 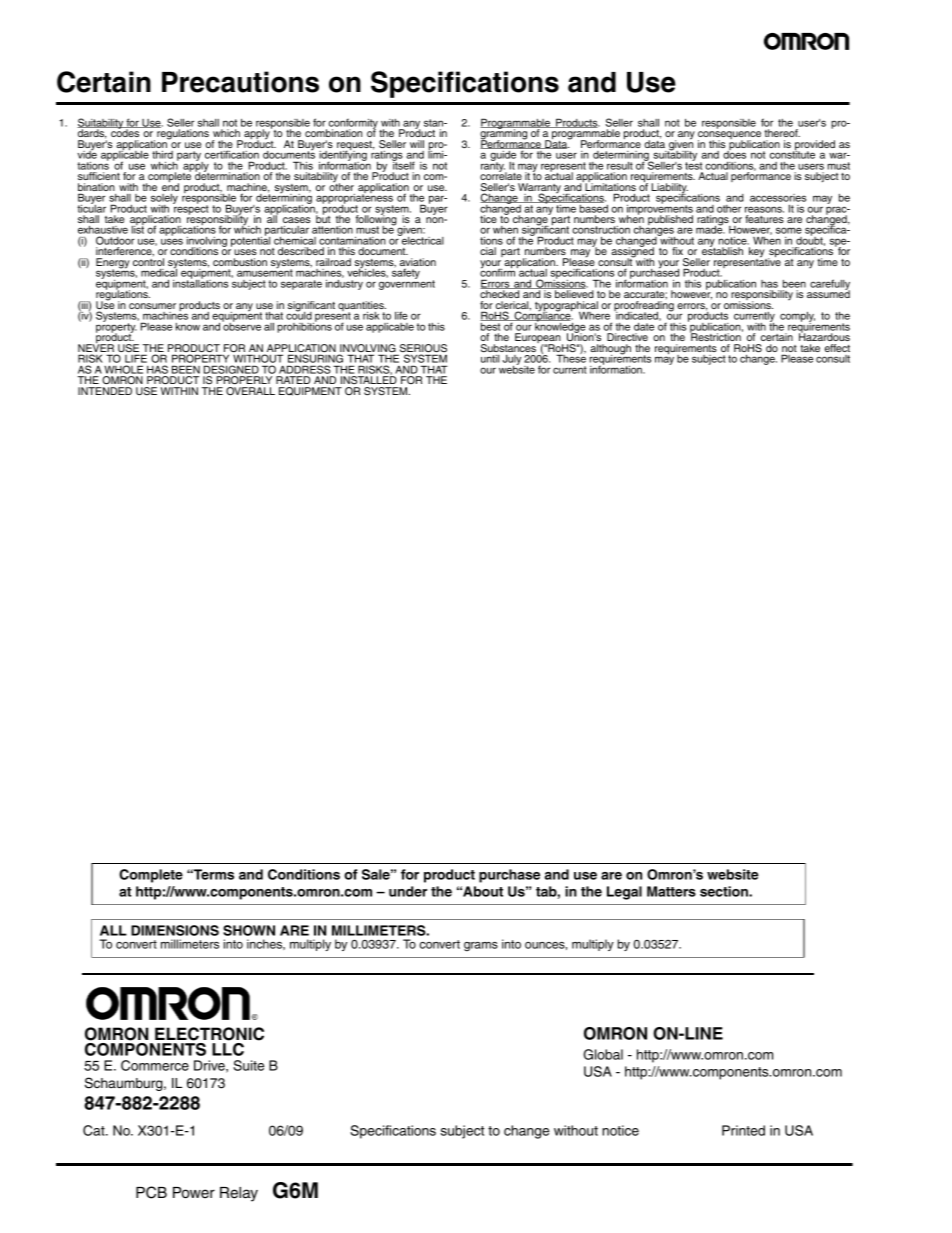 What do you see at coordinates (162, 154) in the document?
I see `third` at bounding box center [162, 154].
